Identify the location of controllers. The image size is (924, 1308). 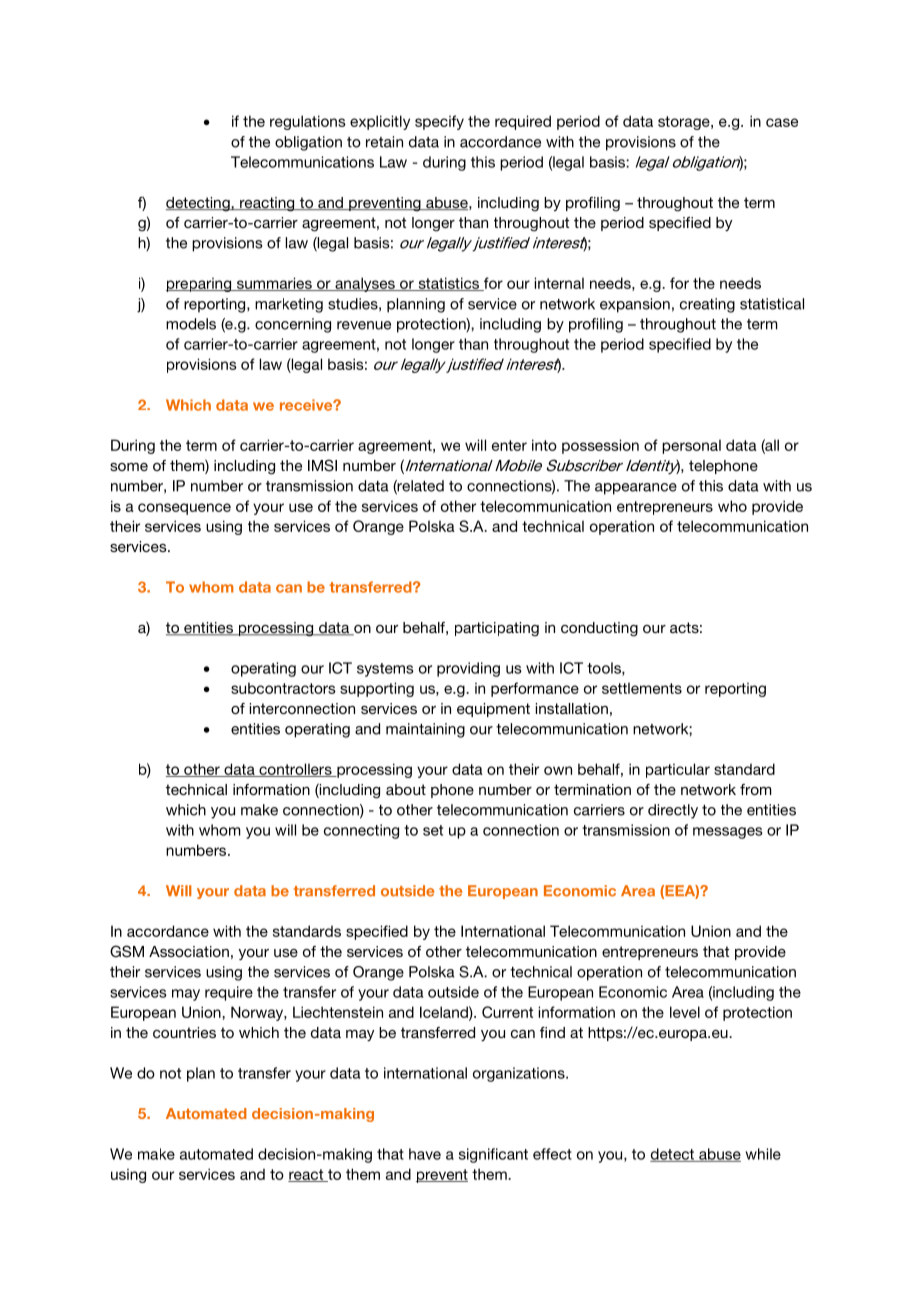
(295, 770).
